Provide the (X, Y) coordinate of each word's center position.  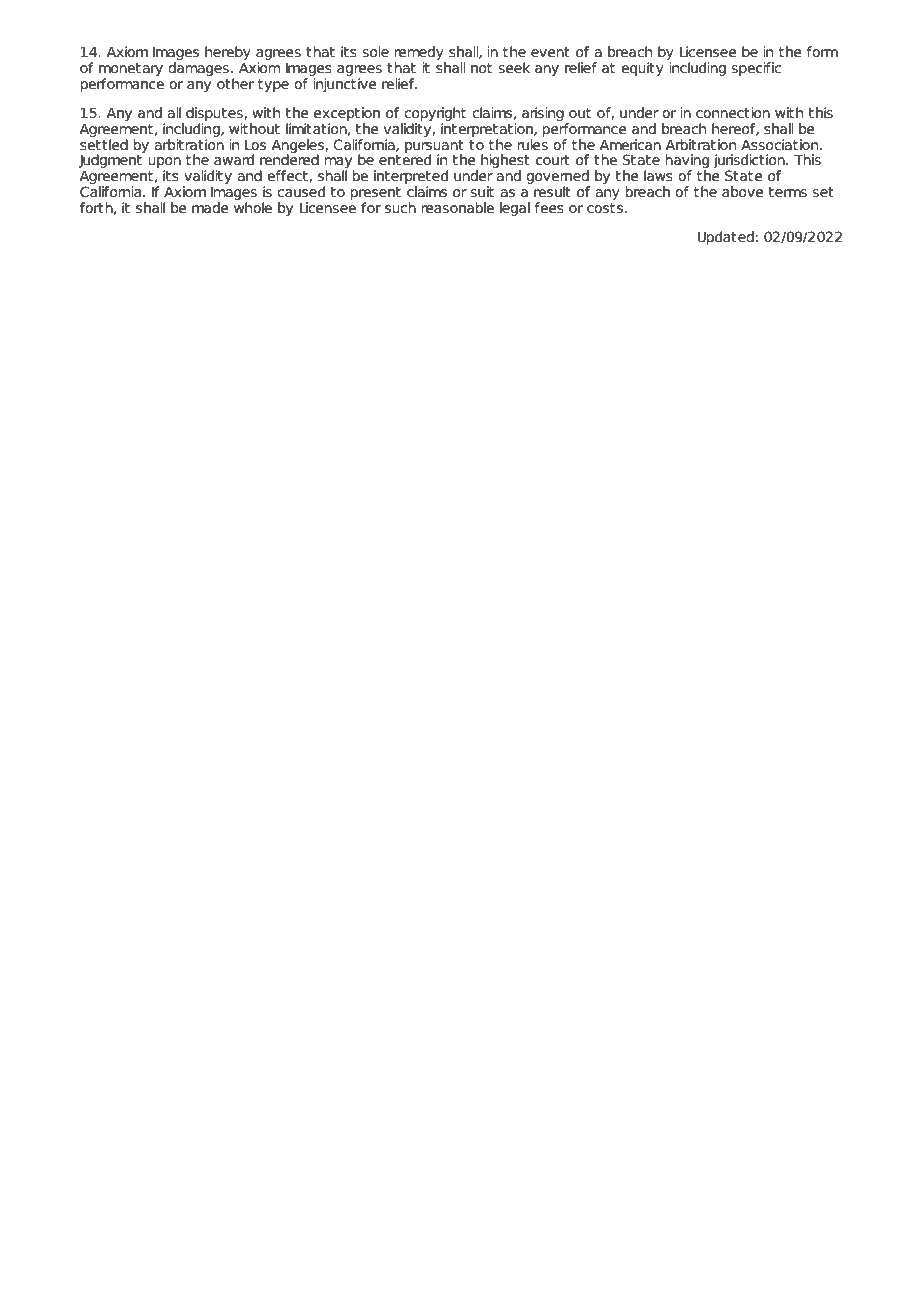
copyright (435, 114)
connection (733, 113)
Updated (725, 238)
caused (301, 192)
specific (756, 69)
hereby (228, 54)
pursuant (434, 147)
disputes (214, 114)
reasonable (457, 208)
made (210, 207)
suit (482, 192)
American (630, 145)
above (743, 192)
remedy (420, 54)
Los (255, 145)
